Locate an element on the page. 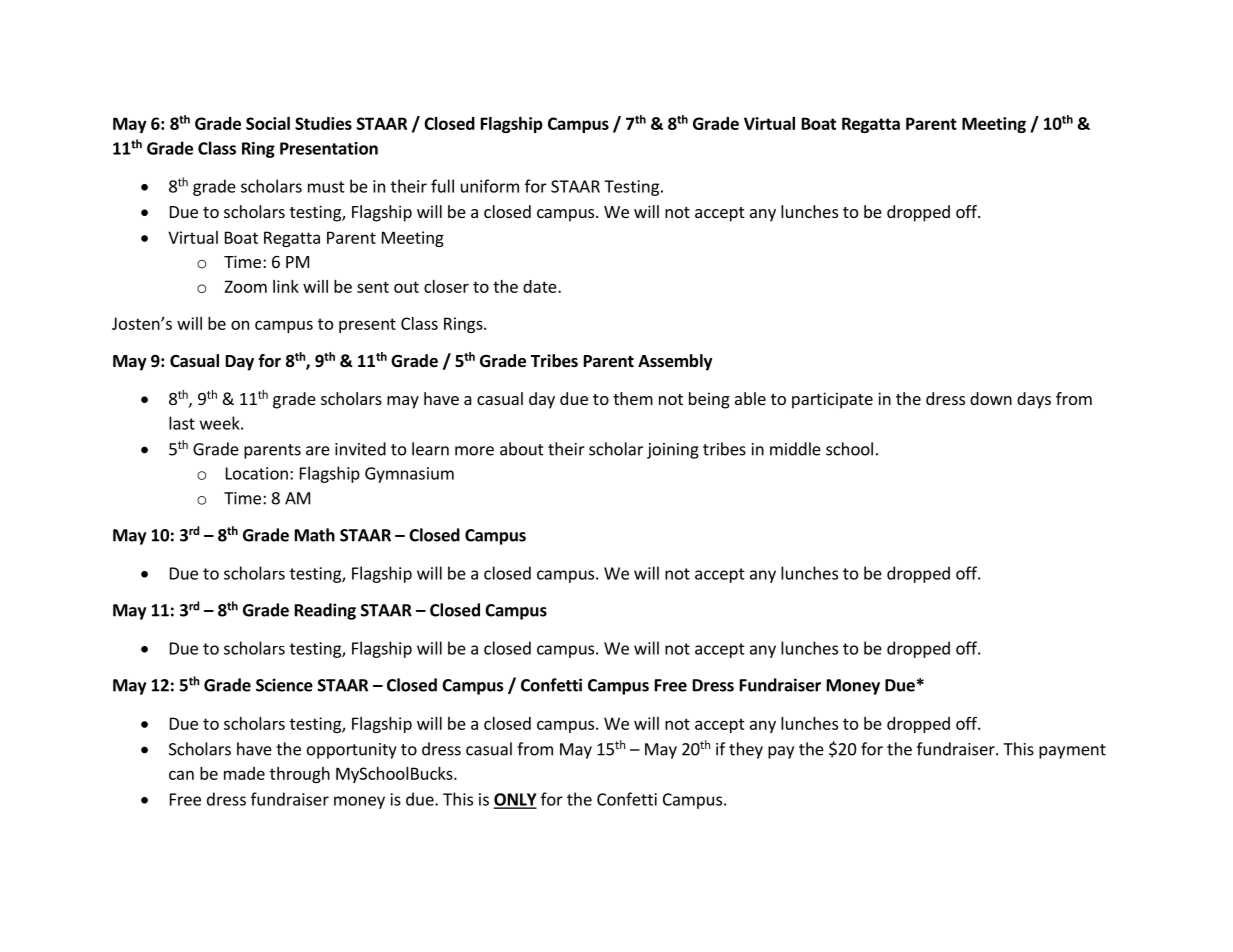  ONLY is located at coordinates (515, 800).
